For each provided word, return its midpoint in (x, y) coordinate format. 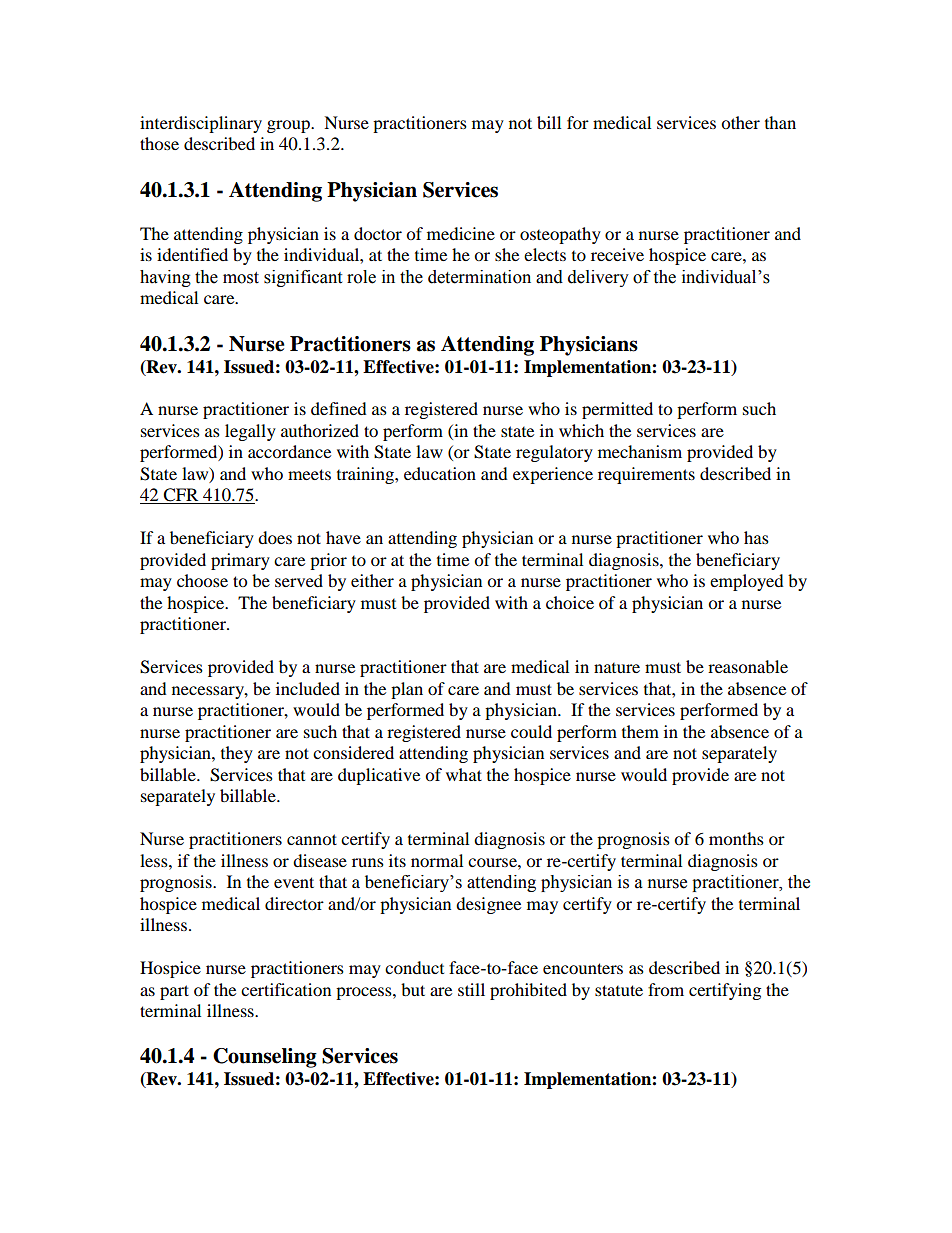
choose (202, 580)
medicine (461, 233)
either (372, 580)
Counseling (265, 1058)
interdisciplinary (201, 124)
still (471, 989)
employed (747, 582)
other (740, 122)
